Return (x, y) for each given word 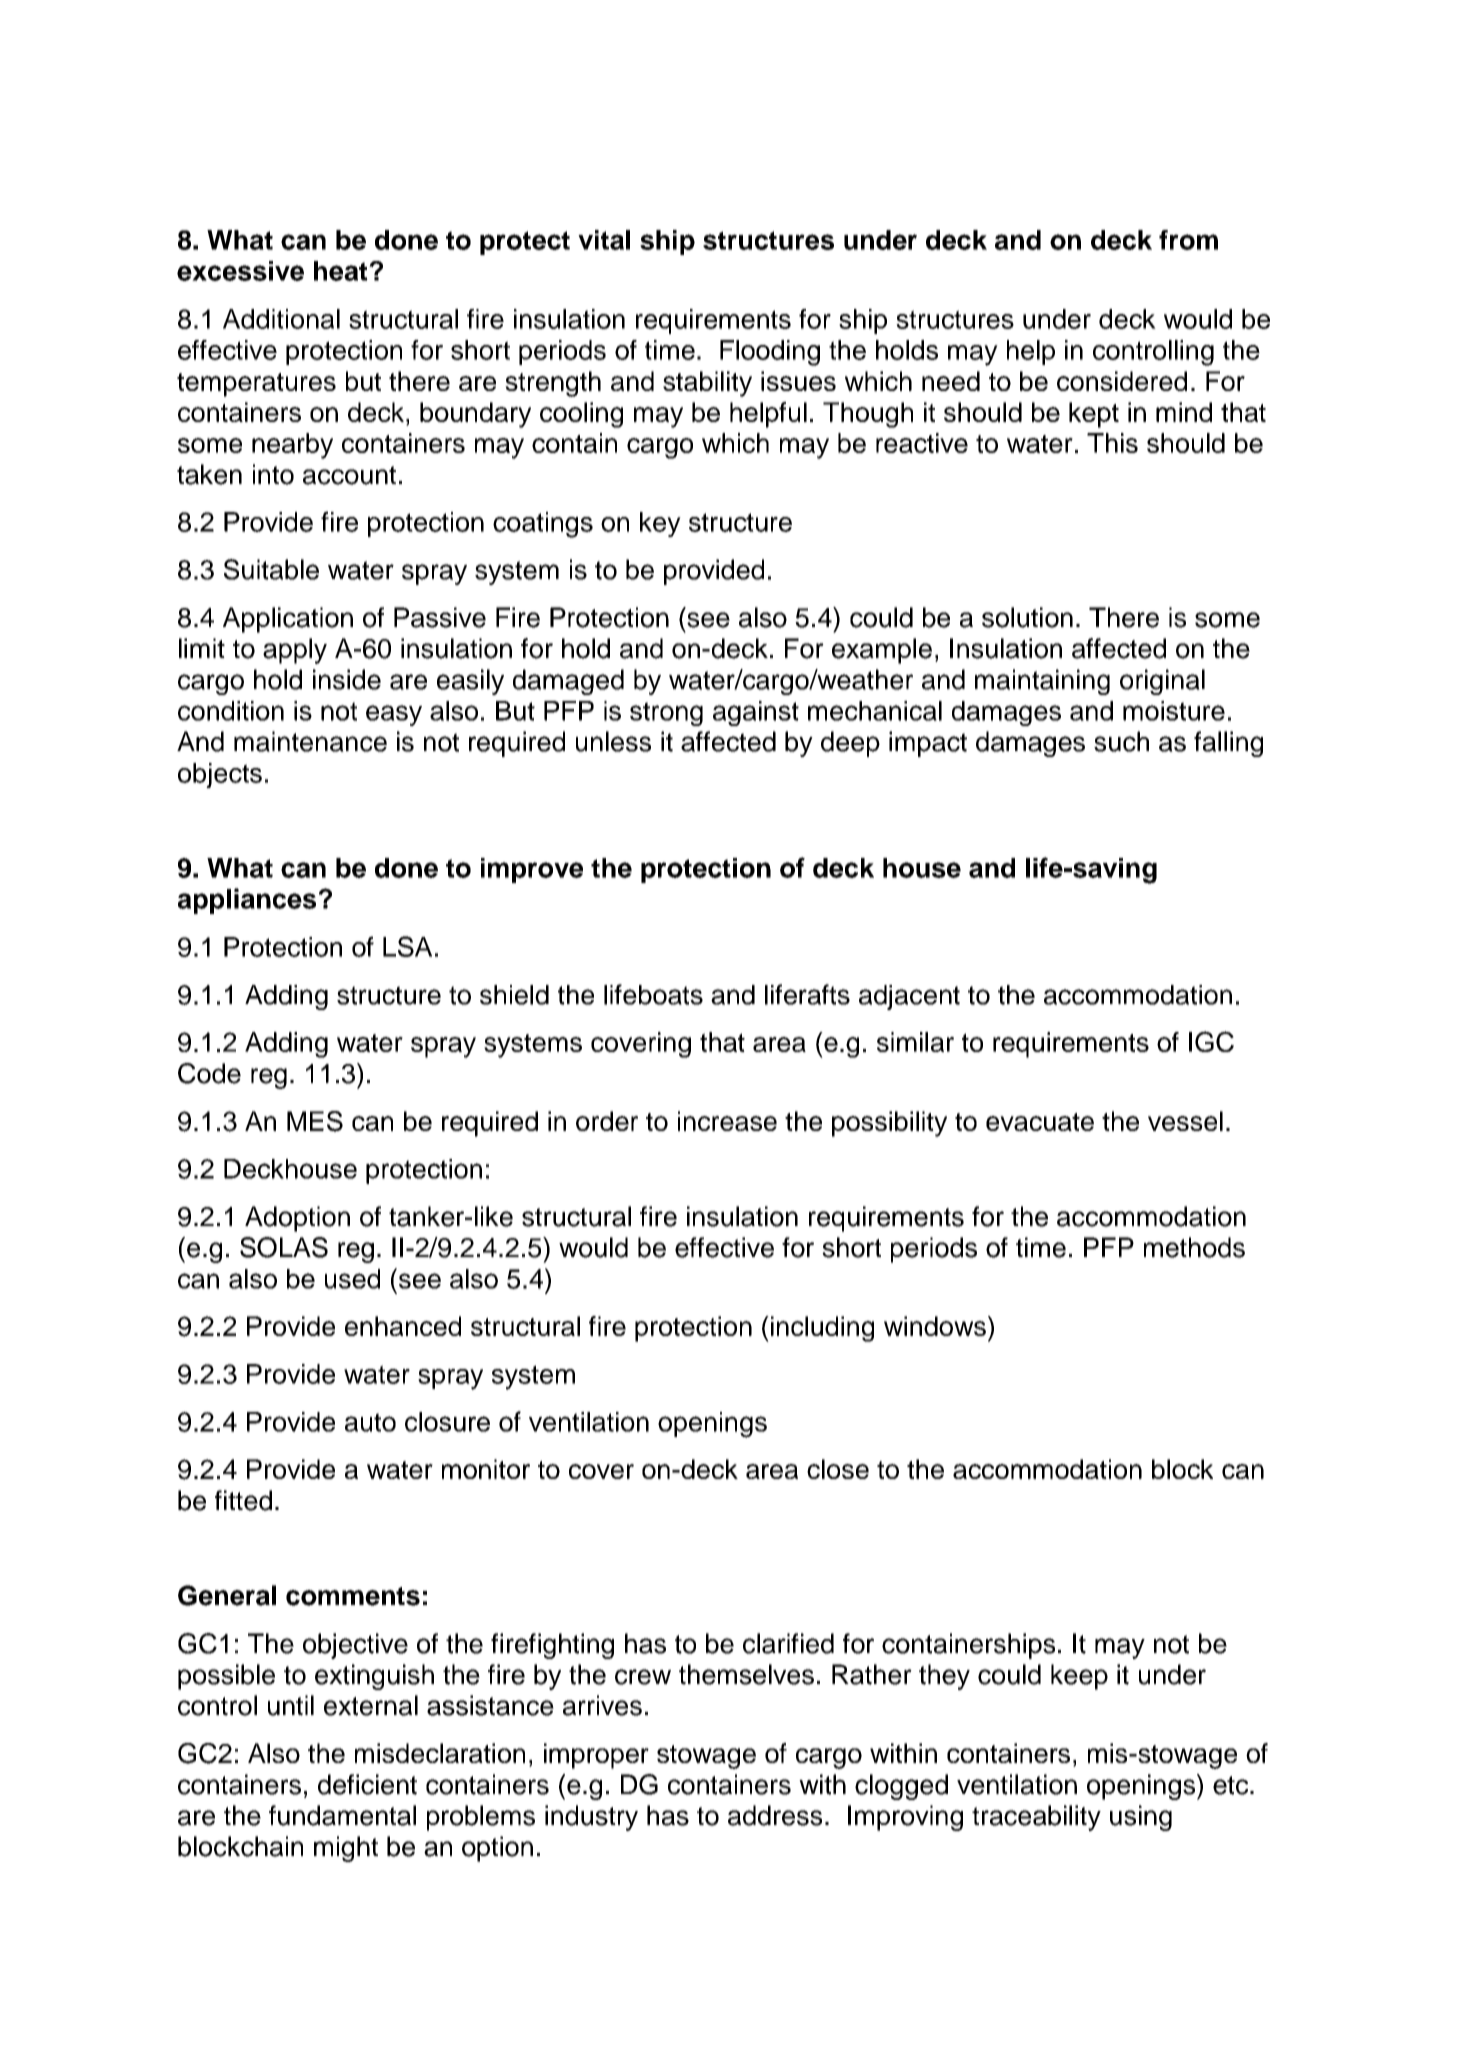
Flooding (770, 353)
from (1188, 240)
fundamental (342, 1815)
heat (342, 271)
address (775, 1815)
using (1141, 1818)
